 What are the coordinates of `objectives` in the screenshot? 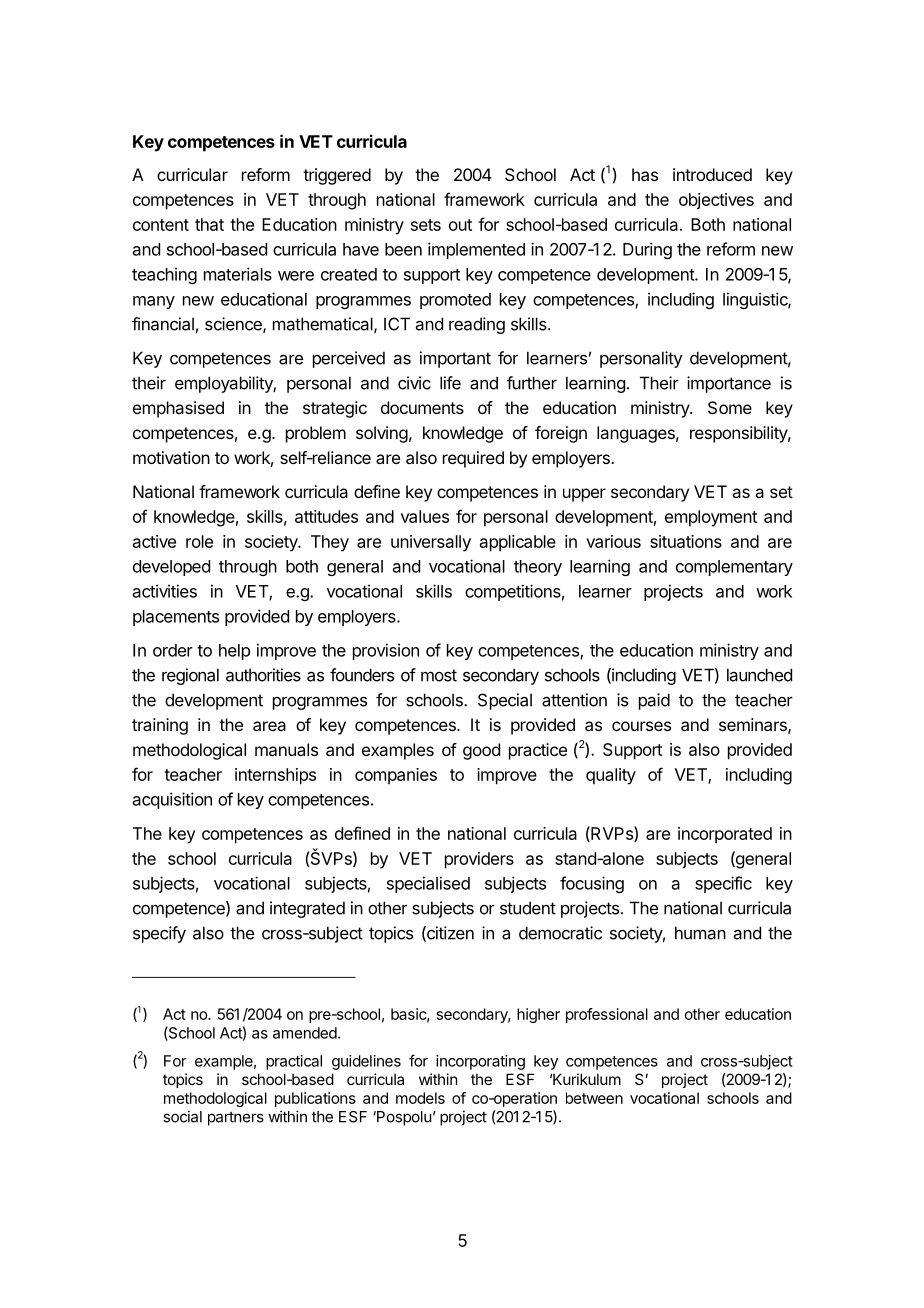 It's located at (716, 201).
